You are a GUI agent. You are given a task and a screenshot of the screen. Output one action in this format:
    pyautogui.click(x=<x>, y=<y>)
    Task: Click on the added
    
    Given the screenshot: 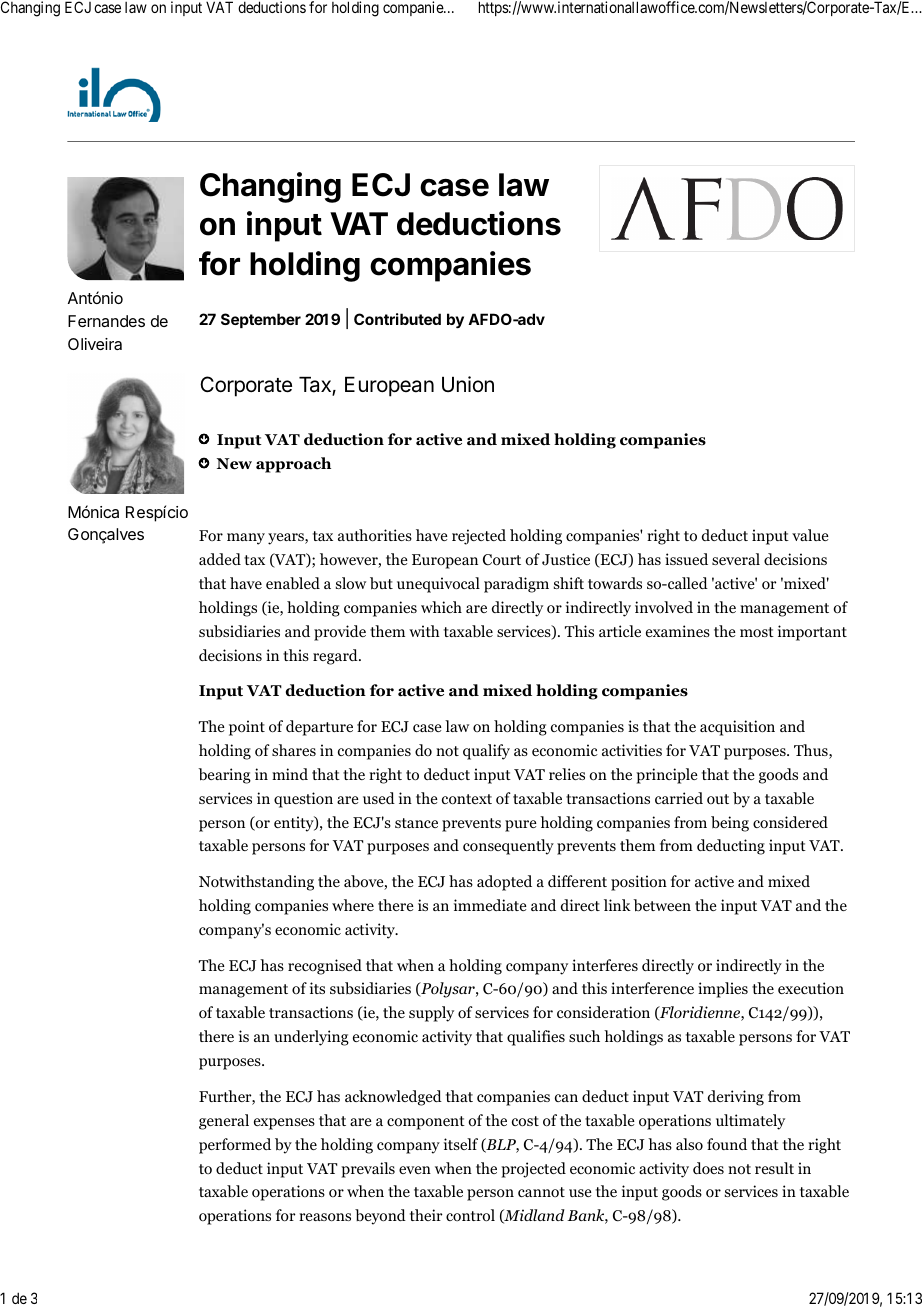 What is the action you would take?
    pyautogui.click(x=220, y=559)
